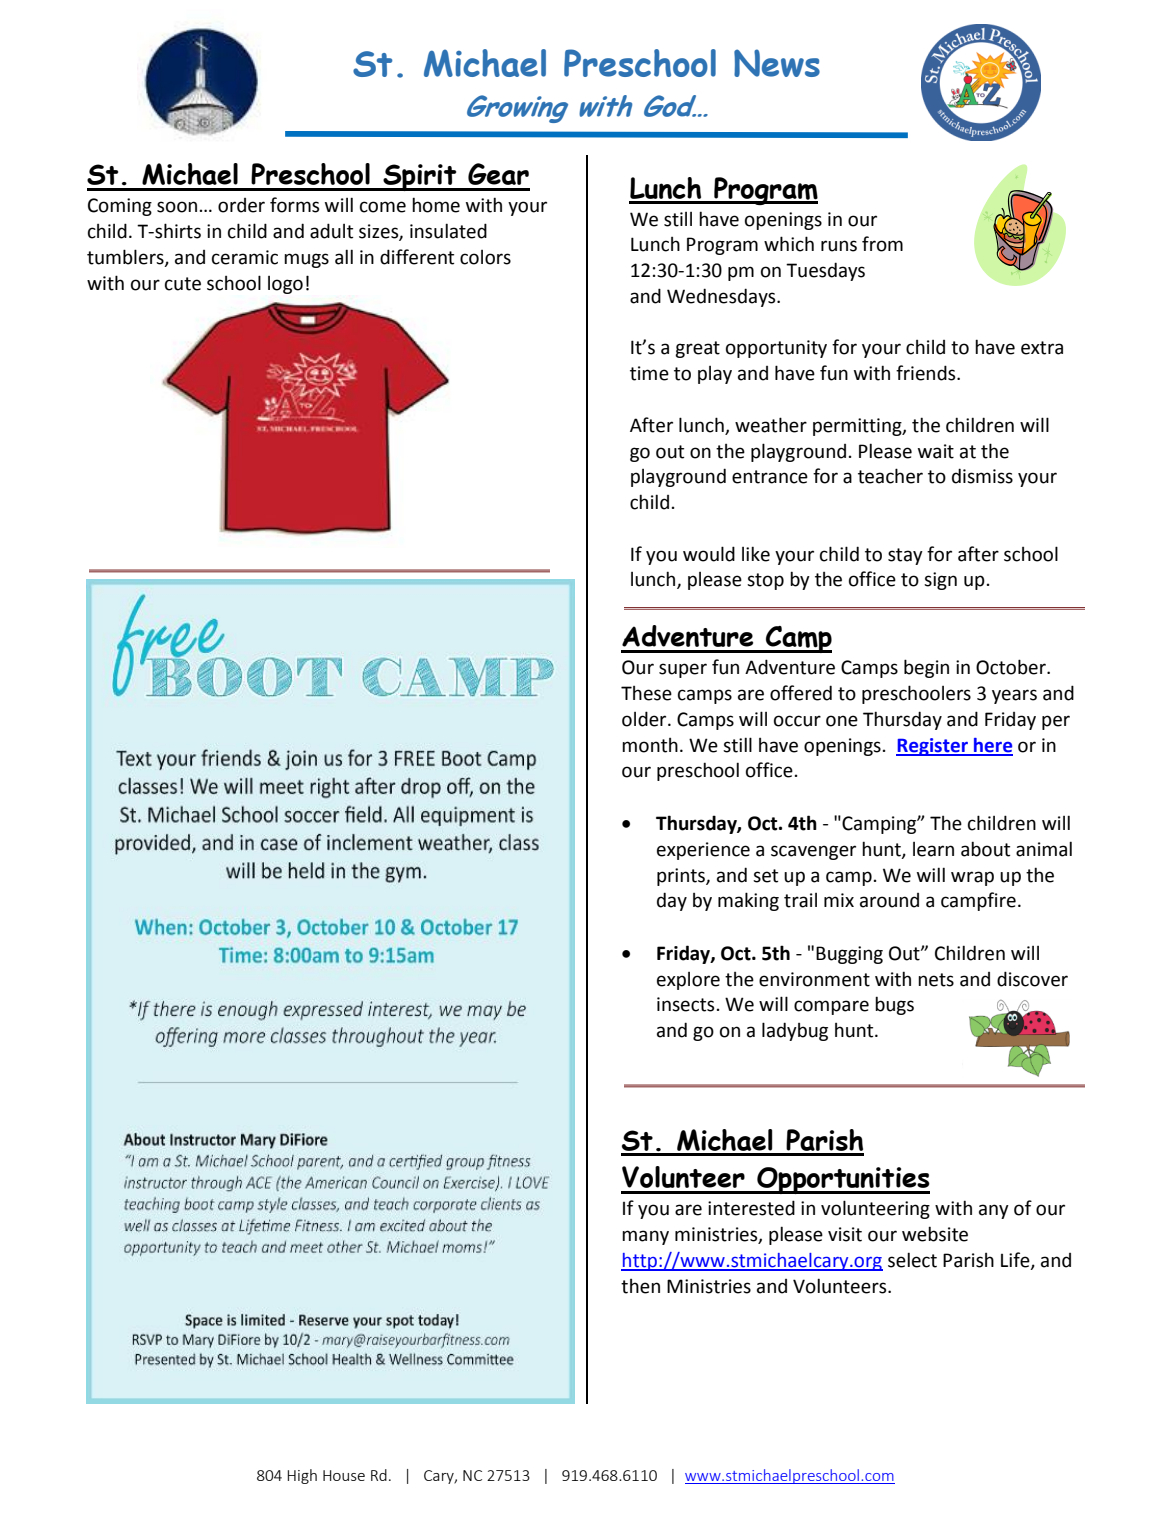 The height and width of the document is (1520, 1174). Describe the element at coordinates (894, 1005) in the document. I see `bugs` at that location.
